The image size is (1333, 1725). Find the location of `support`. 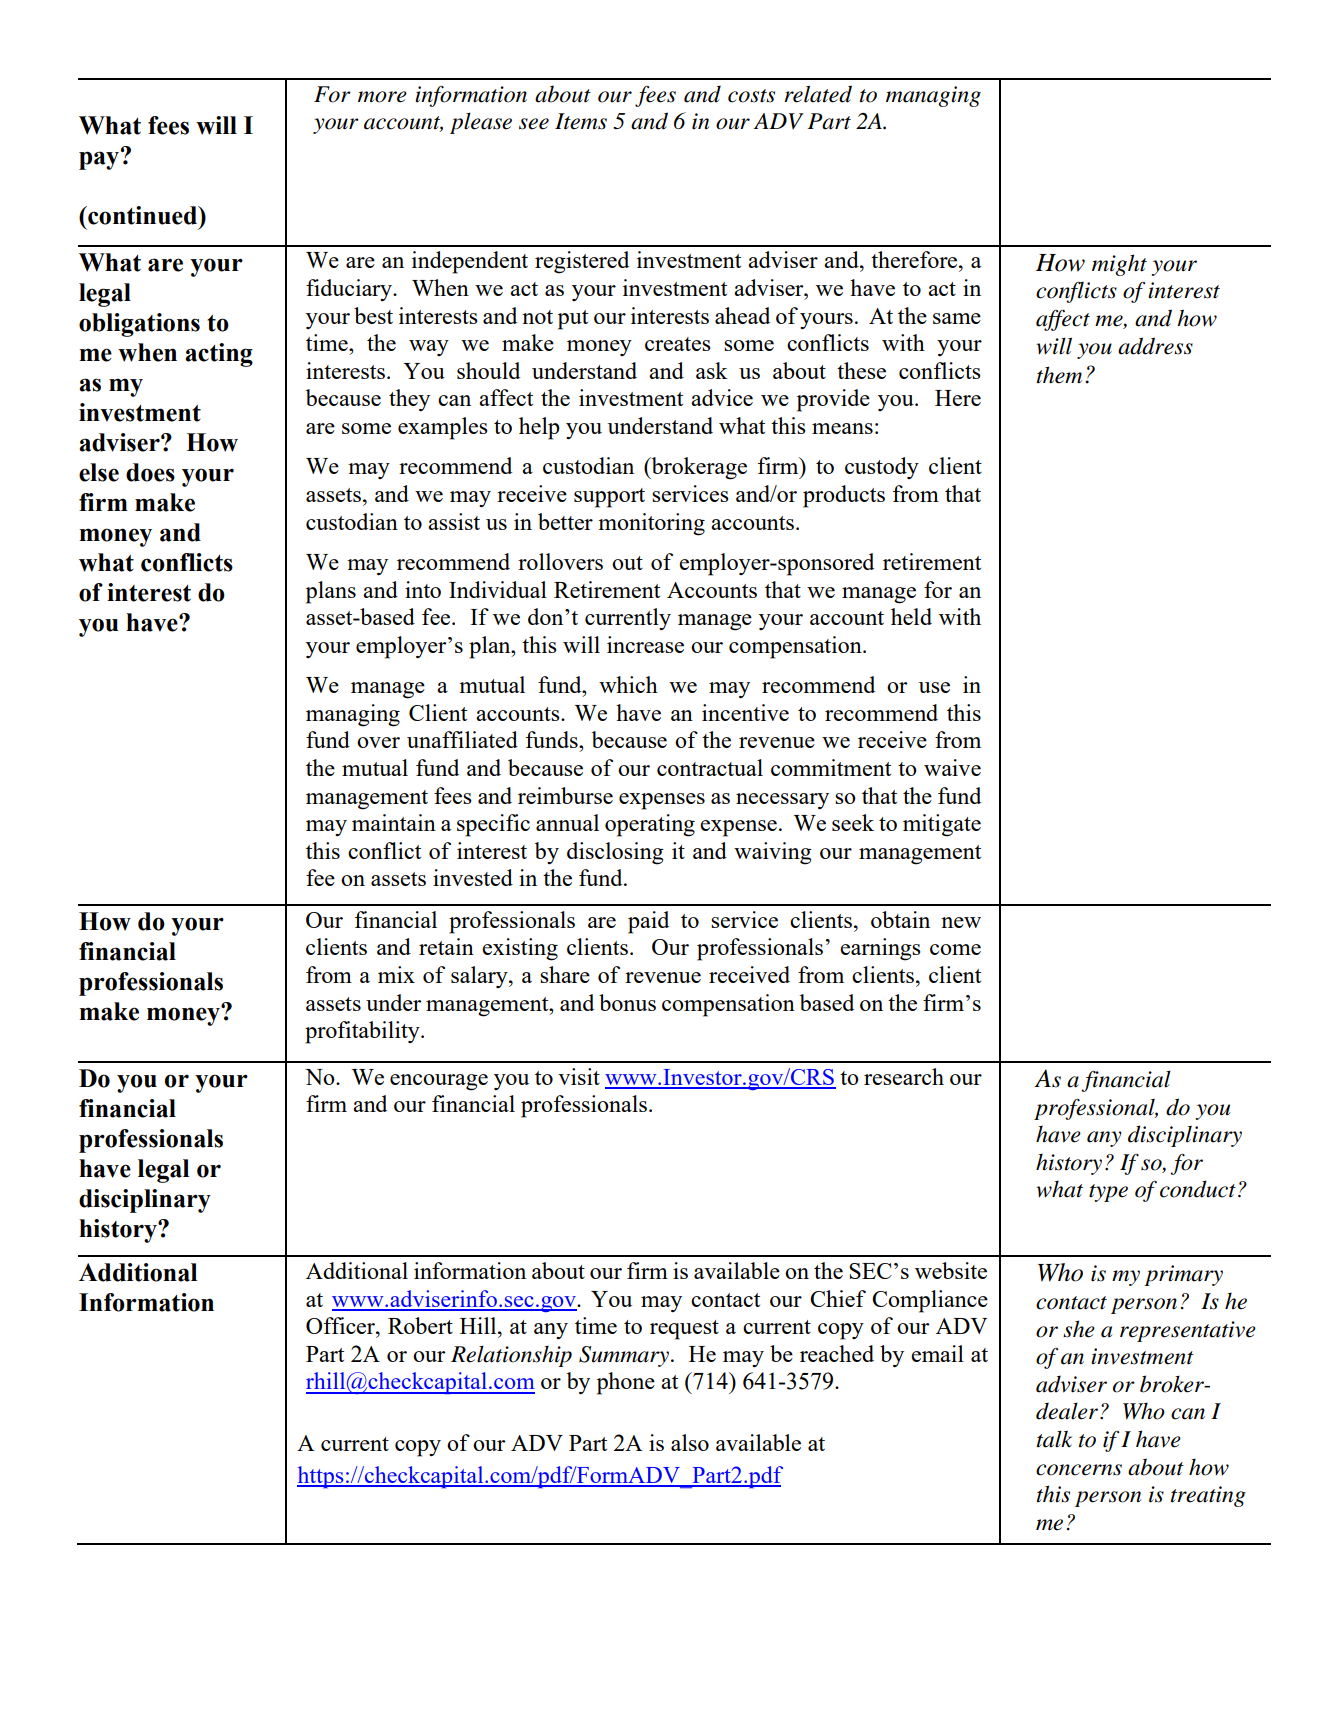

support is located at coordinates (609, 498).
